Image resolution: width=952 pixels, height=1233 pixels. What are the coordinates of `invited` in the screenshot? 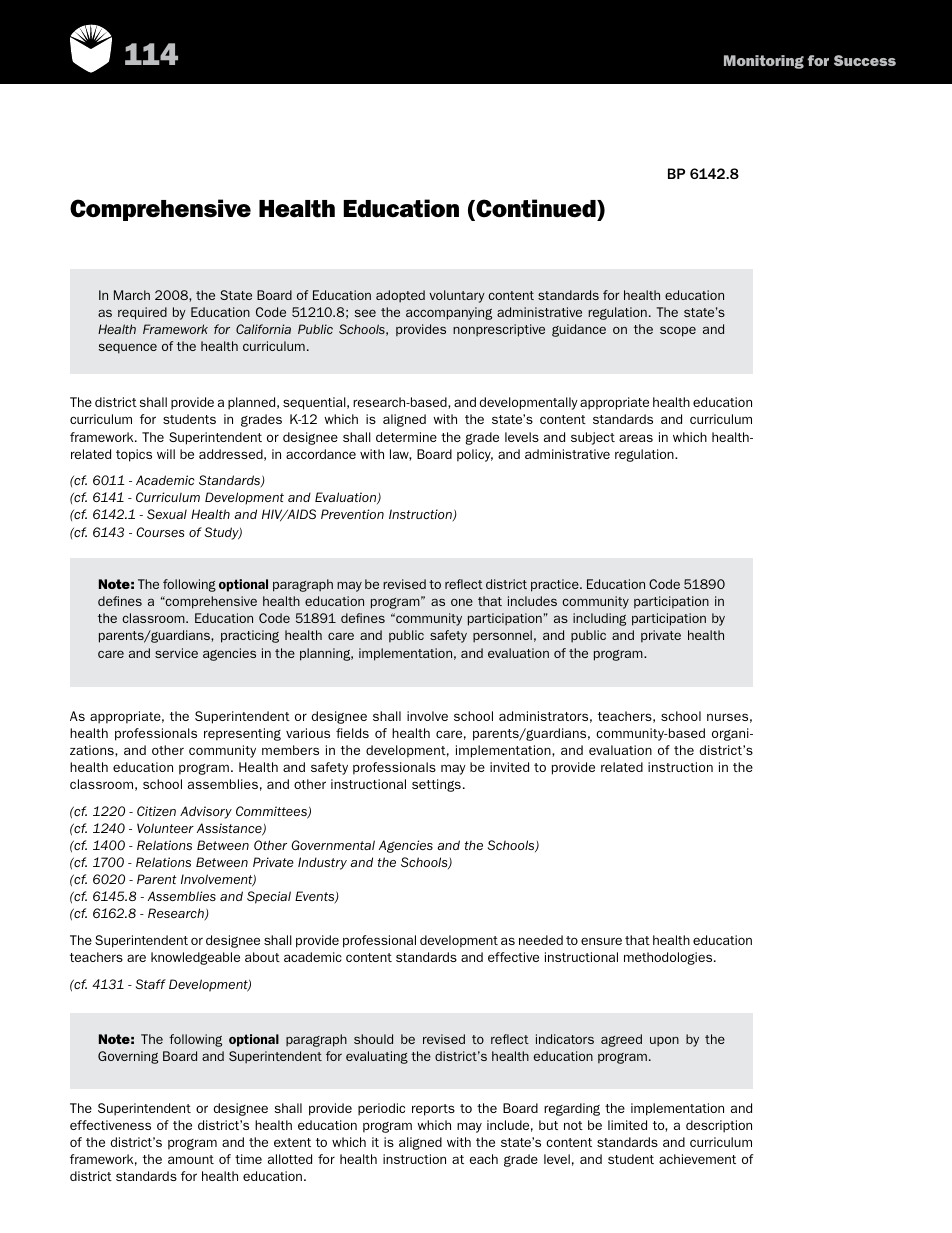 It's located at (509, 767).
